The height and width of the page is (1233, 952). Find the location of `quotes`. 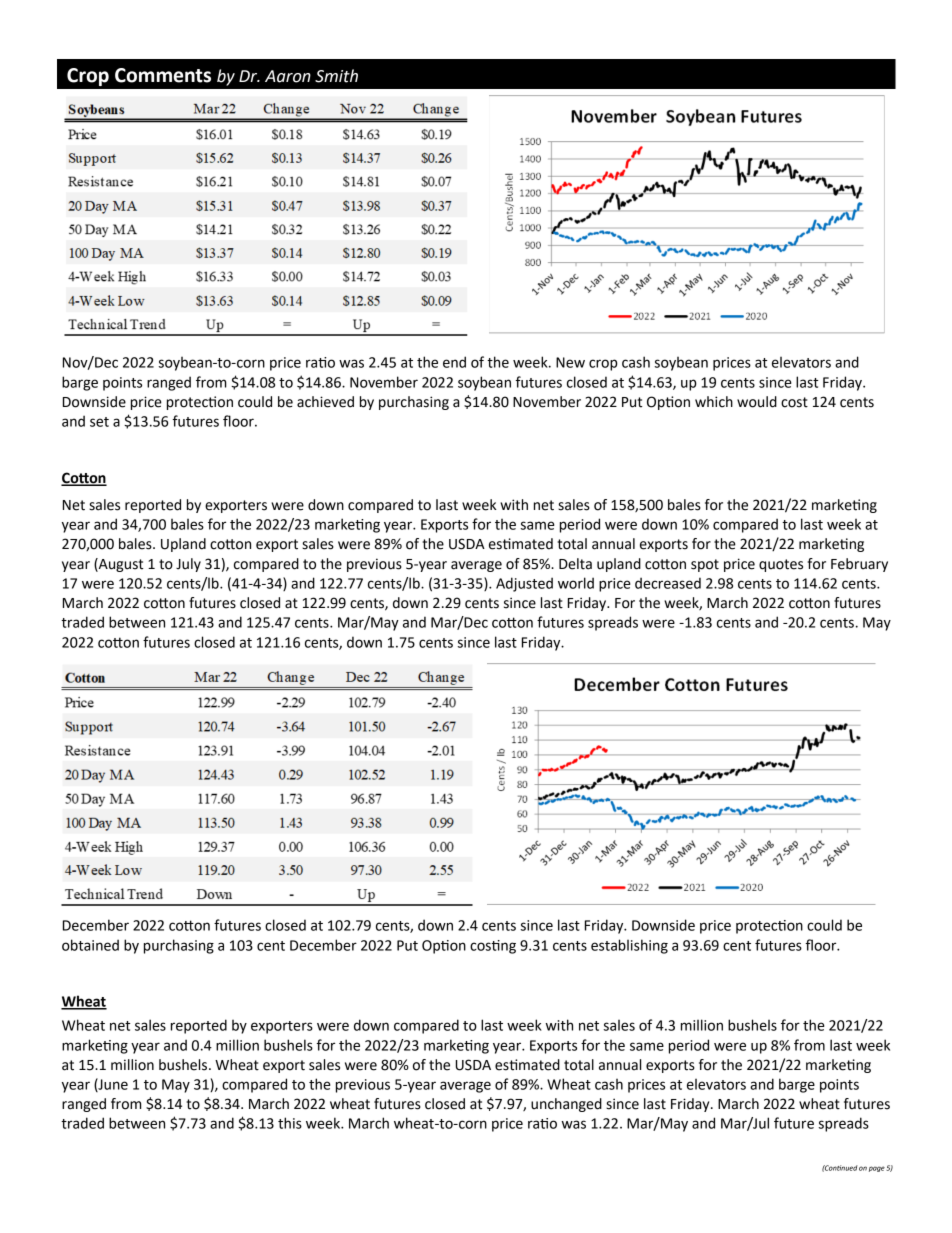

quotes is located at coordinates (781, 565).
